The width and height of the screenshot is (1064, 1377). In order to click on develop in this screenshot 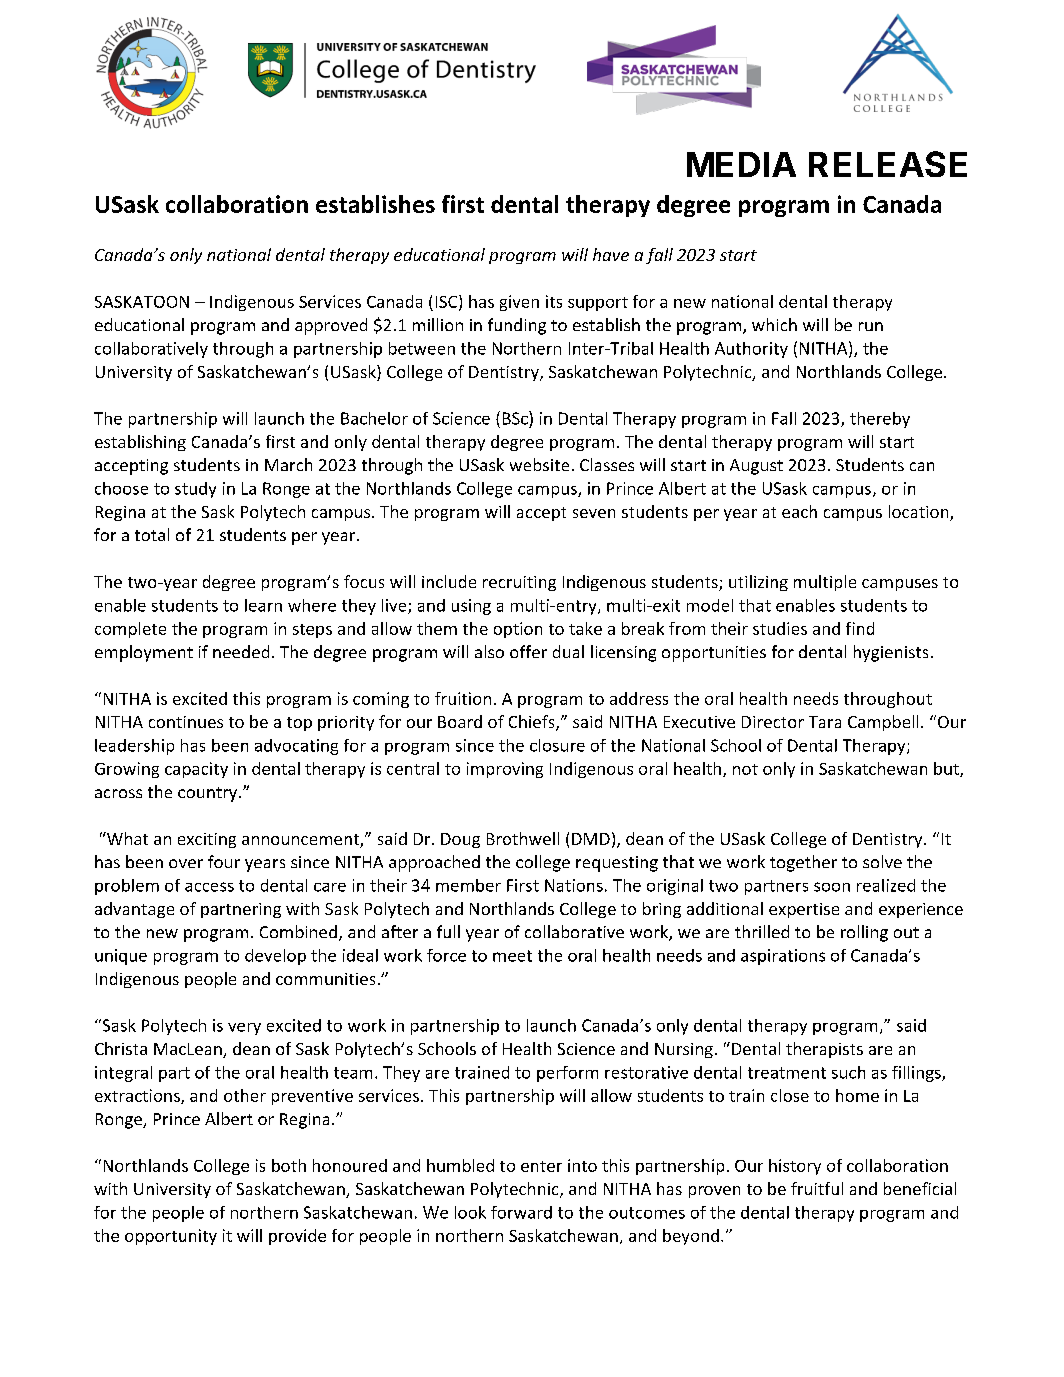, I will do `click(275, 957)`.
